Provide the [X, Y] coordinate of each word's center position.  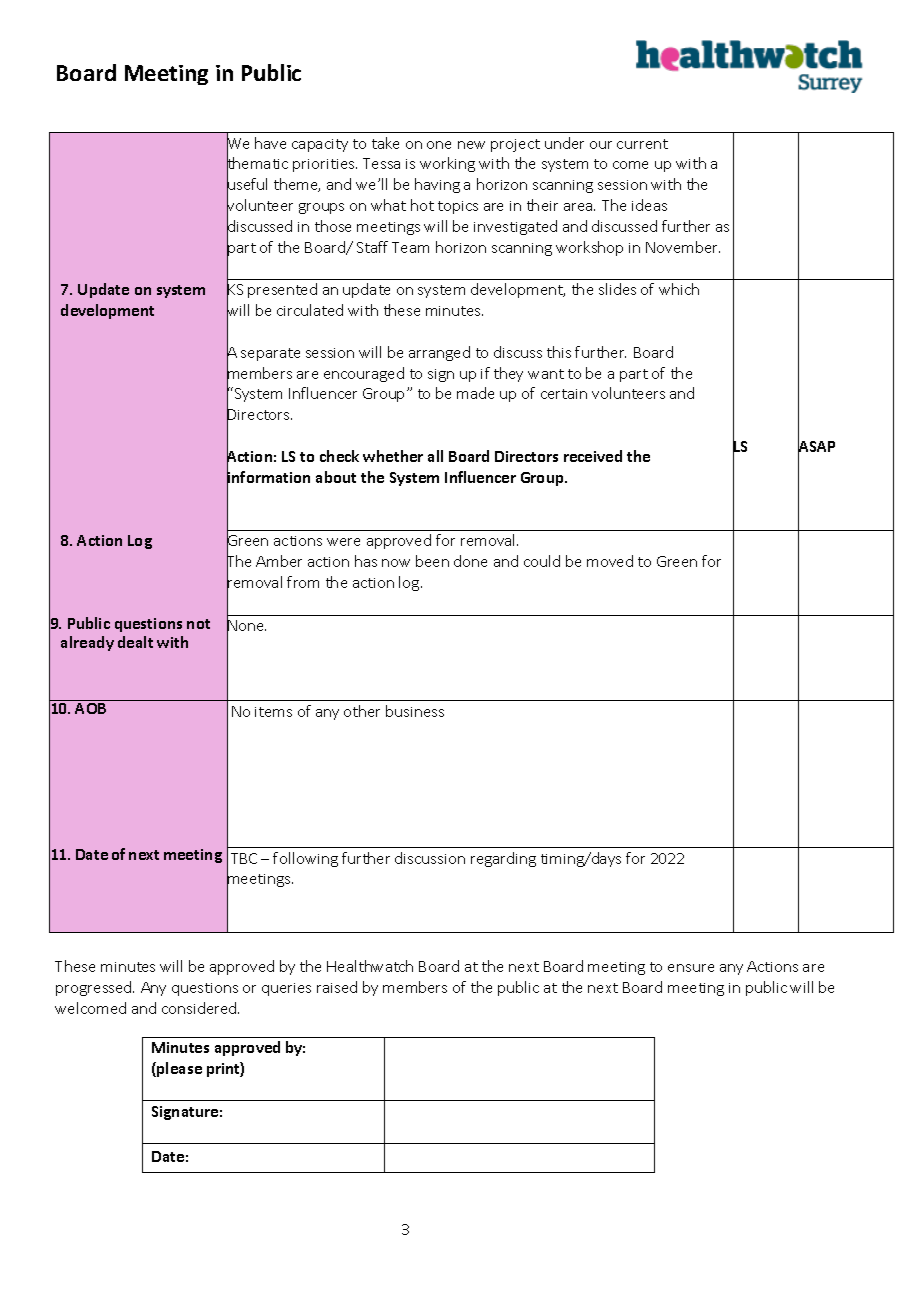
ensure [691, 968]
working [447, 164]
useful [247, 185]
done [470, 561]
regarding [503, 859]
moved [610, 561]
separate [270, 354]
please [178, 1069]
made [475, 393]
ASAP [816, 447]
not [198, 624]
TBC [244, 858]
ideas [649, 205]
